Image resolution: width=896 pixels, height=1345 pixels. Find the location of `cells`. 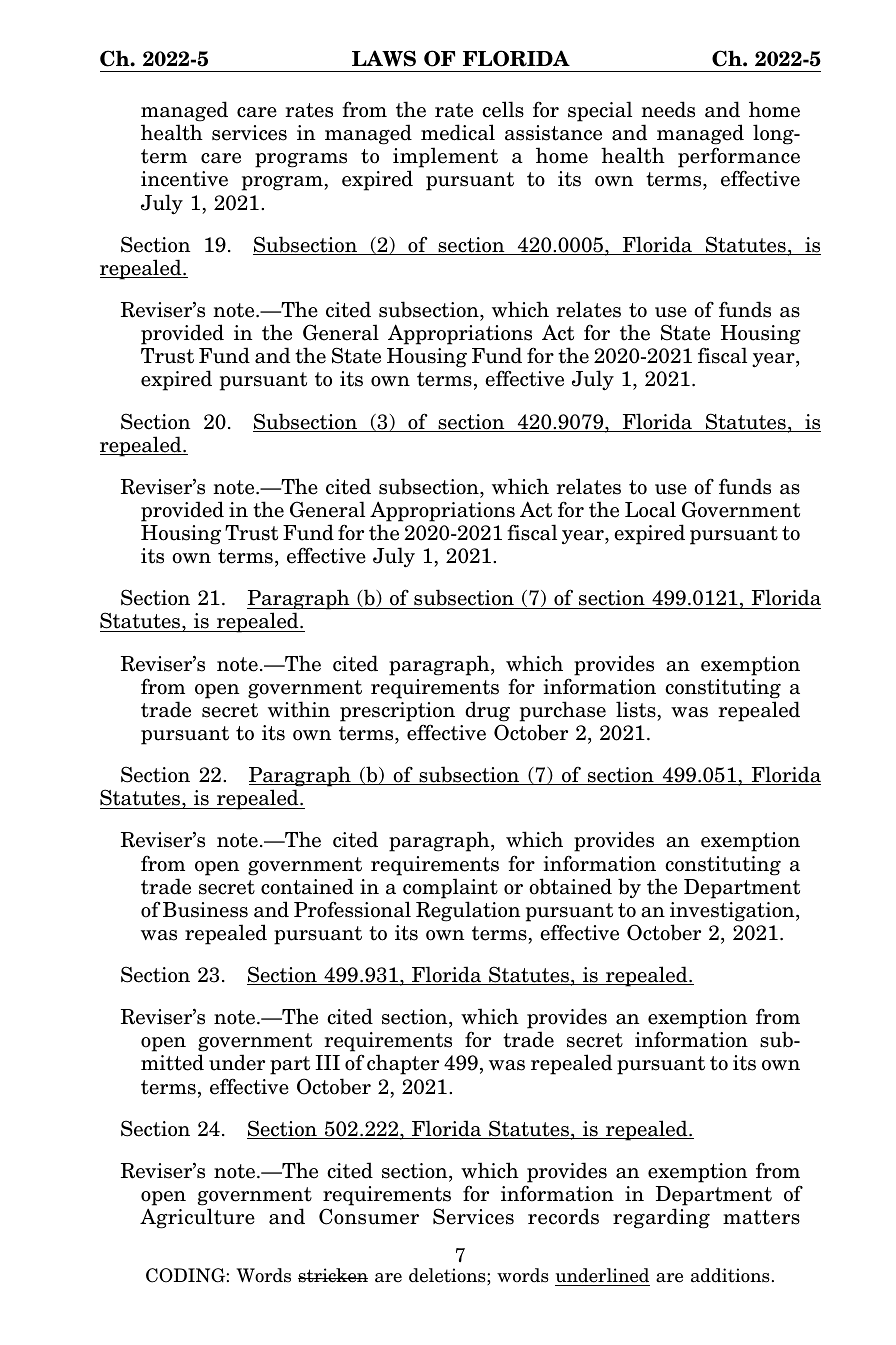

cells is located at coordinates (503, 109).
